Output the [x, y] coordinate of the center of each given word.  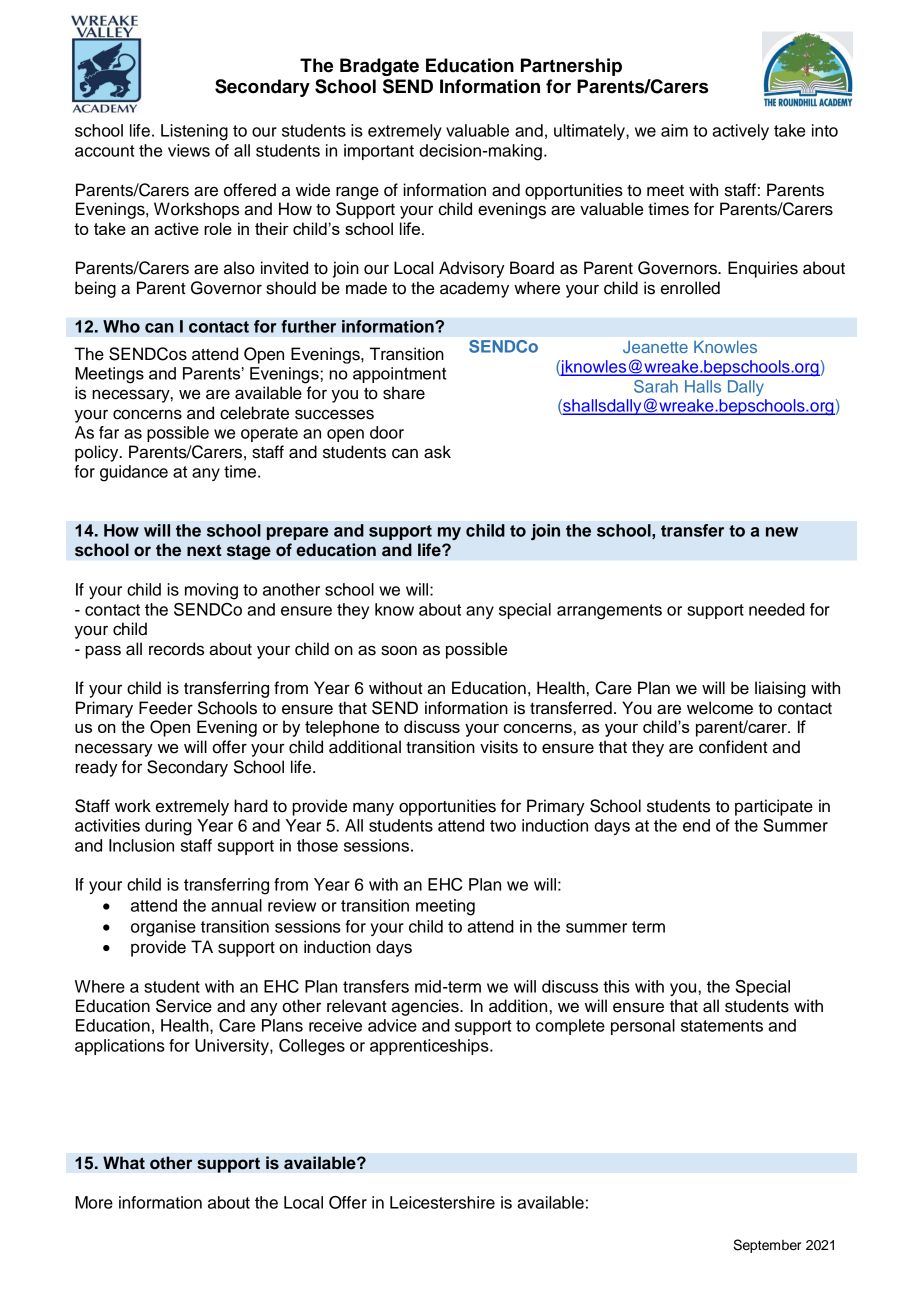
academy [474, 289]
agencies [426, 1007]
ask [437, 452]
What [124, 1163]
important [379, 152]
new [782, 532]
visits [499, 747]
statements [722, 1026]
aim [674, 130]
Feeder [166, 708]
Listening [194, 132]
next [204, 550]
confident [733, 747]
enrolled [690, 288]
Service [184, 1006]
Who [121, 326]
